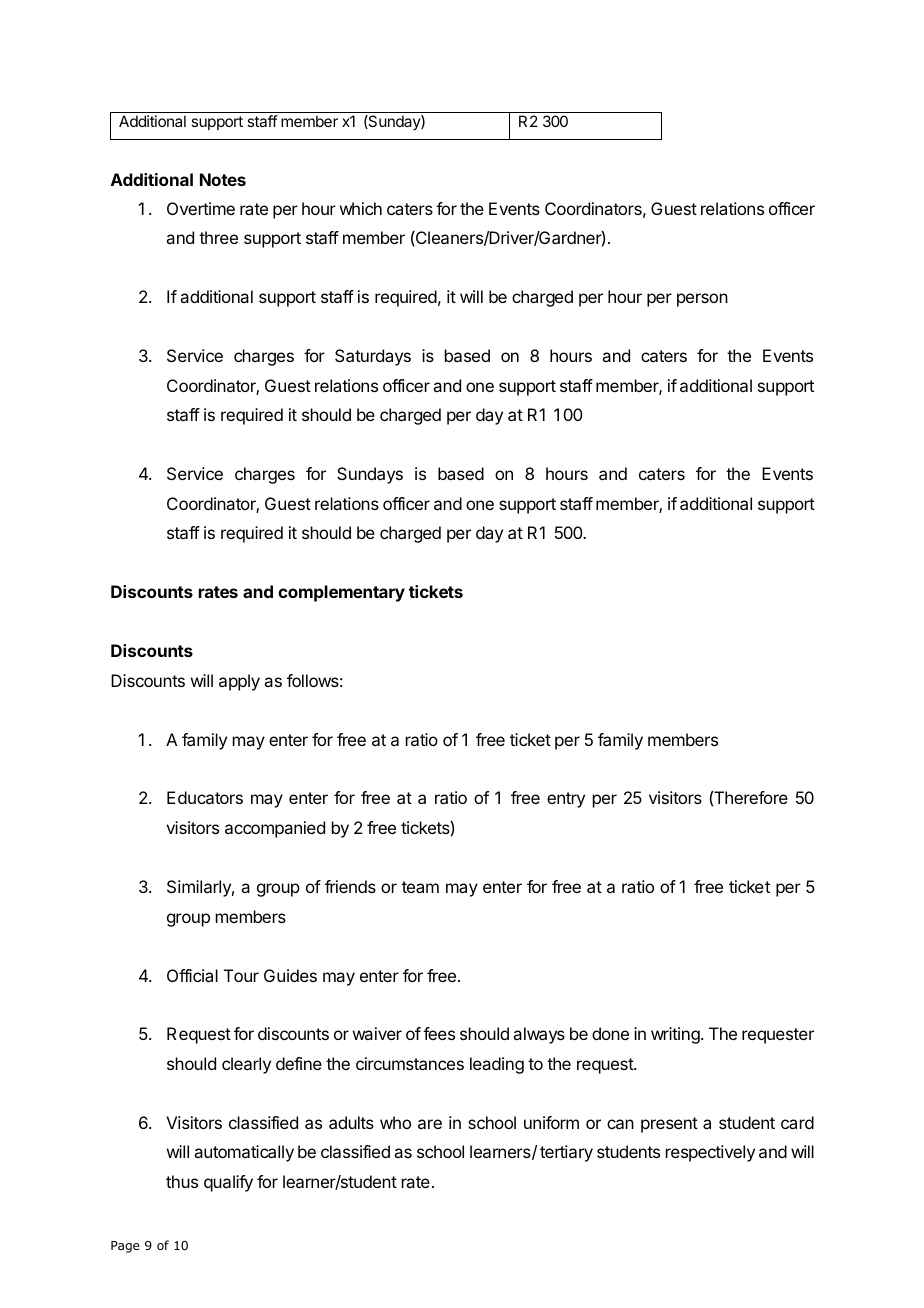 This page has height=1308, width=924. What do you see at coordinates (201, 208) in the page?
I see `Overtime` at bounding box center [201, 208].
